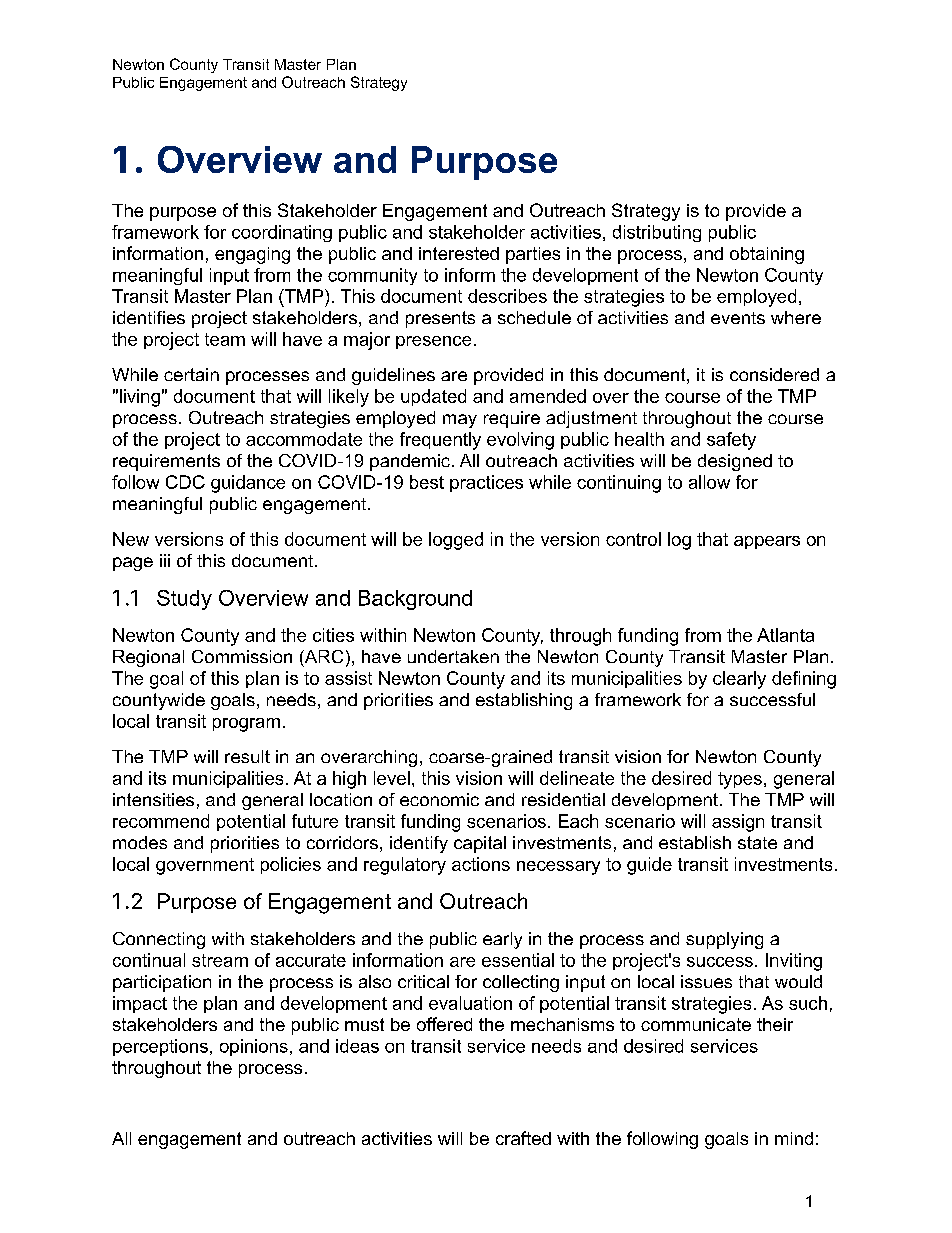 This screenshot has width=952, height=1233. What do you see at coordinates (523, 1138) in the screenshot?
I see `crafted` at bounding box center [523, 1138].
